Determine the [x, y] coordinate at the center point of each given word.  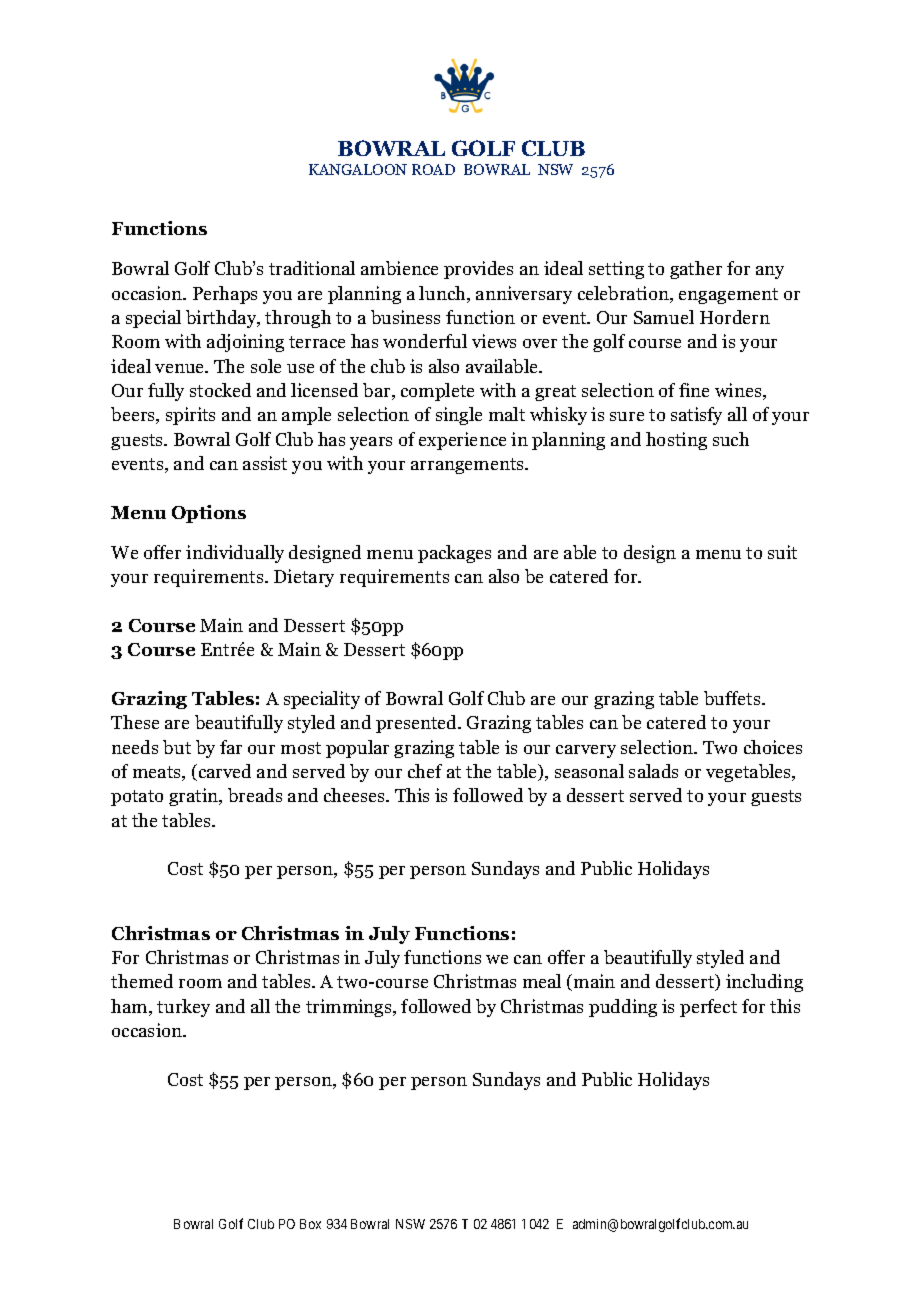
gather [696, 270]
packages [454, 554]
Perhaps [225, 295]
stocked [220, 390]
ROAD [433, 169]
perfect [708, 1008]
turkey [183, 1008]
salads [653, 771]
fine [694, 390]
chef [425, 771]
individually [235, 554]
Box [310, 1224]
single [459, 416]
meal [542, 981]
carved [223, 772]
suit [782, 552]
